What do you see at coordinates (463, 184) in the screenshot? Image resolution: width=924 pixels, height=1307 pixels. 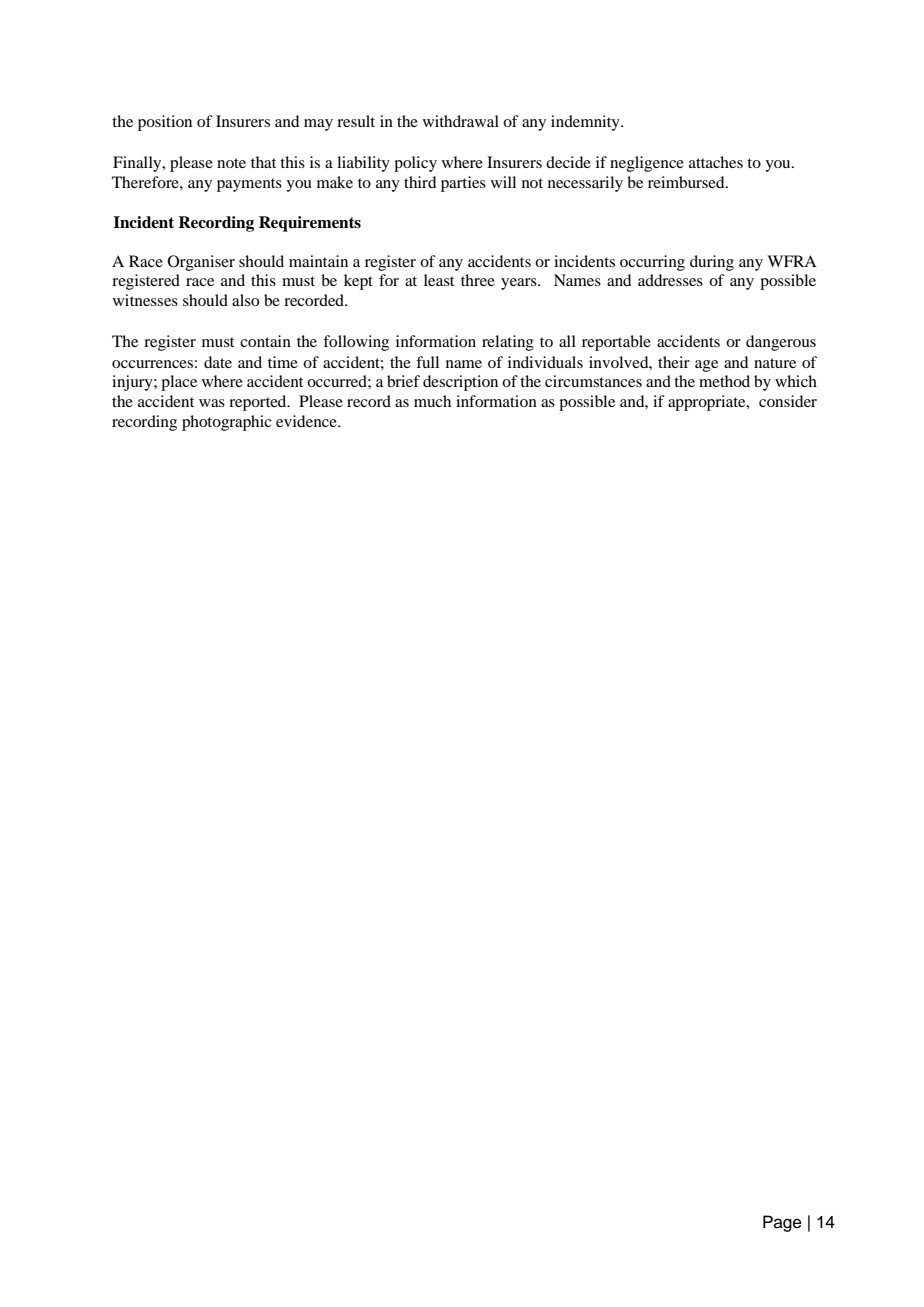 I see `parties` at bounding box center [463, 184].
